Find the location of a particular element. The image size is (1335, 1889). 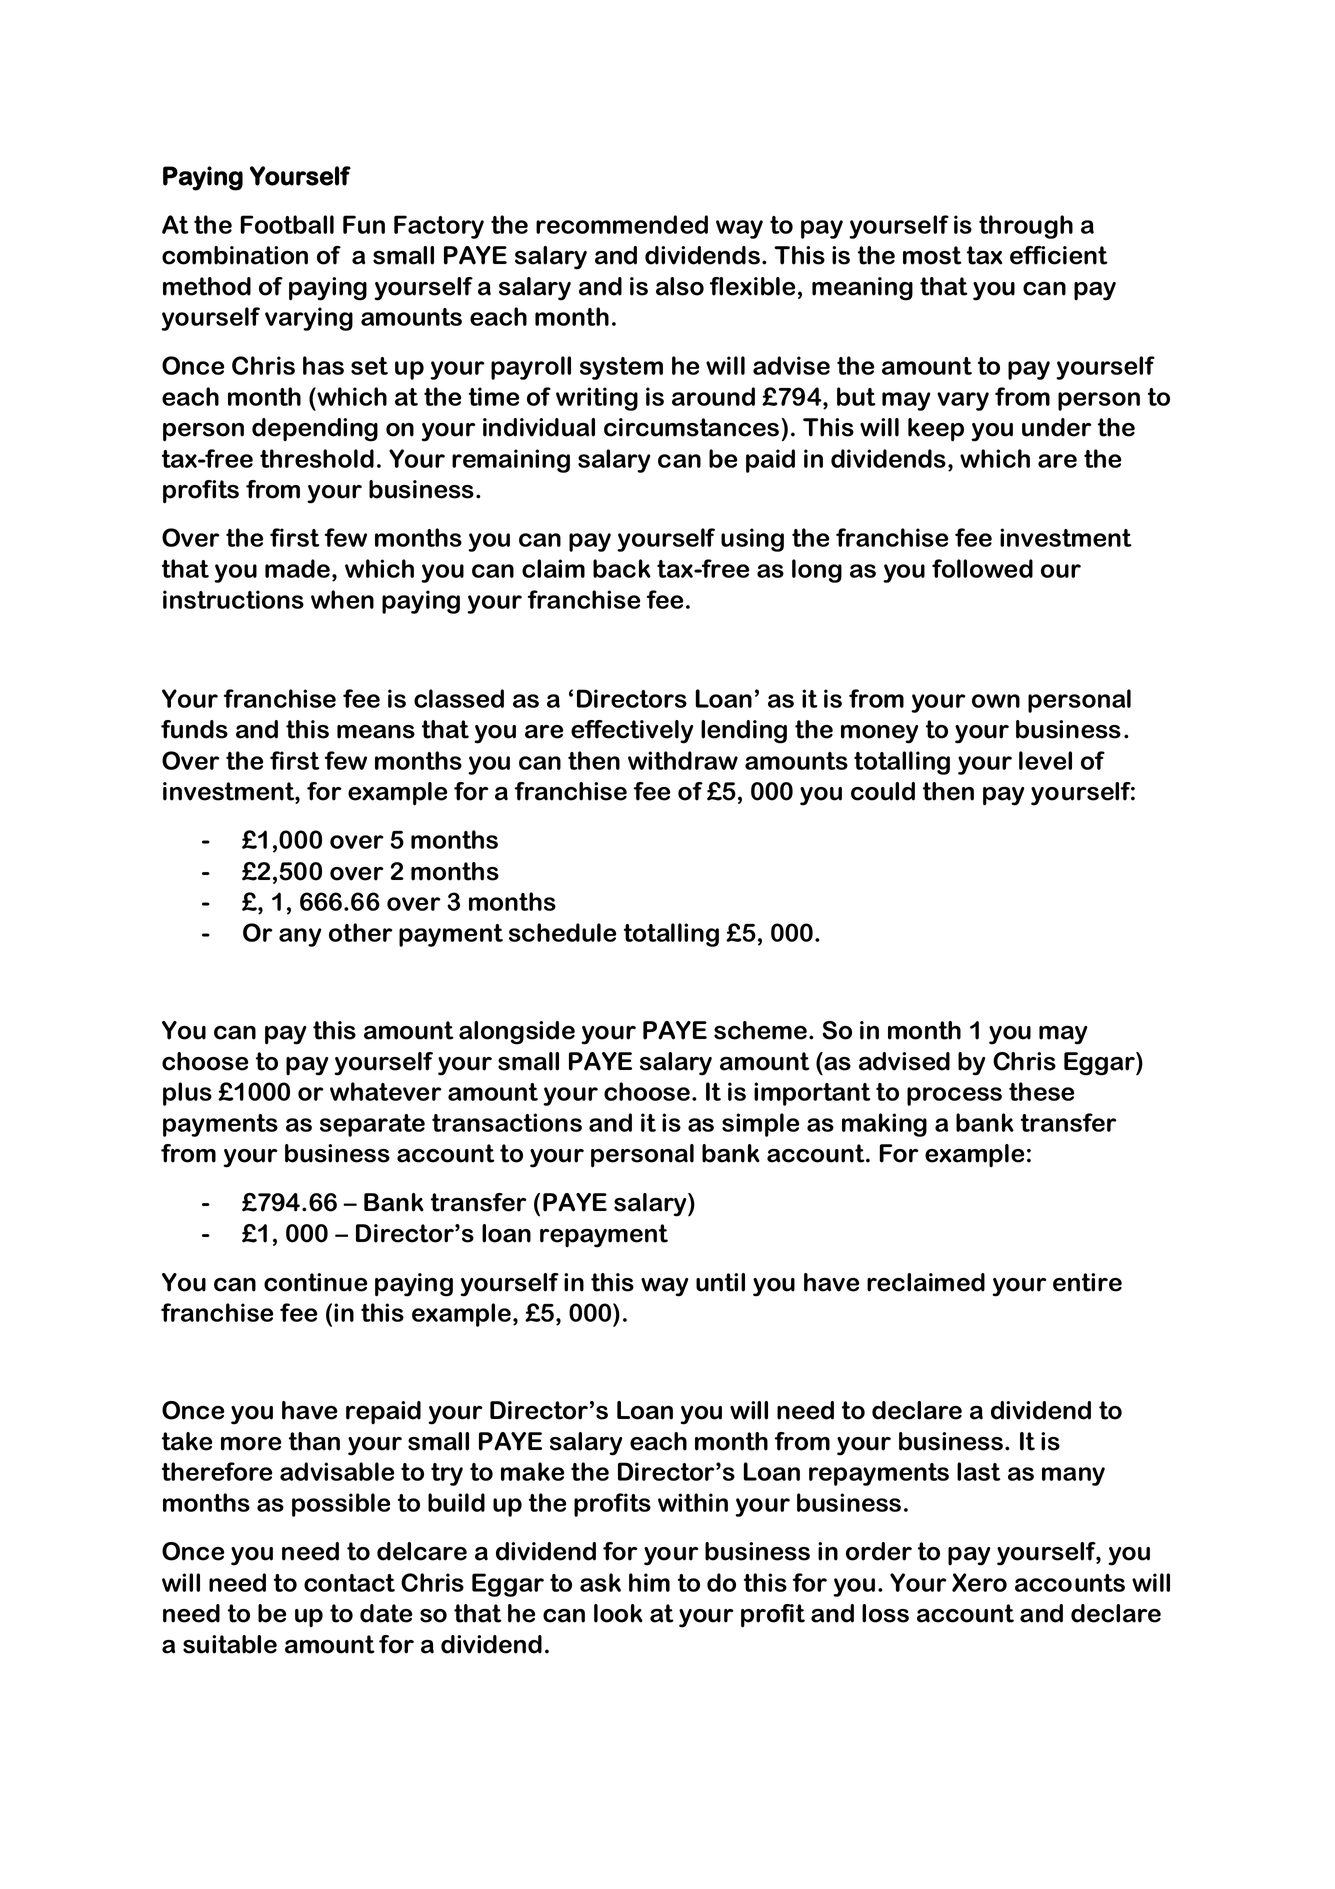

other is located at coordinates (361, 932).
